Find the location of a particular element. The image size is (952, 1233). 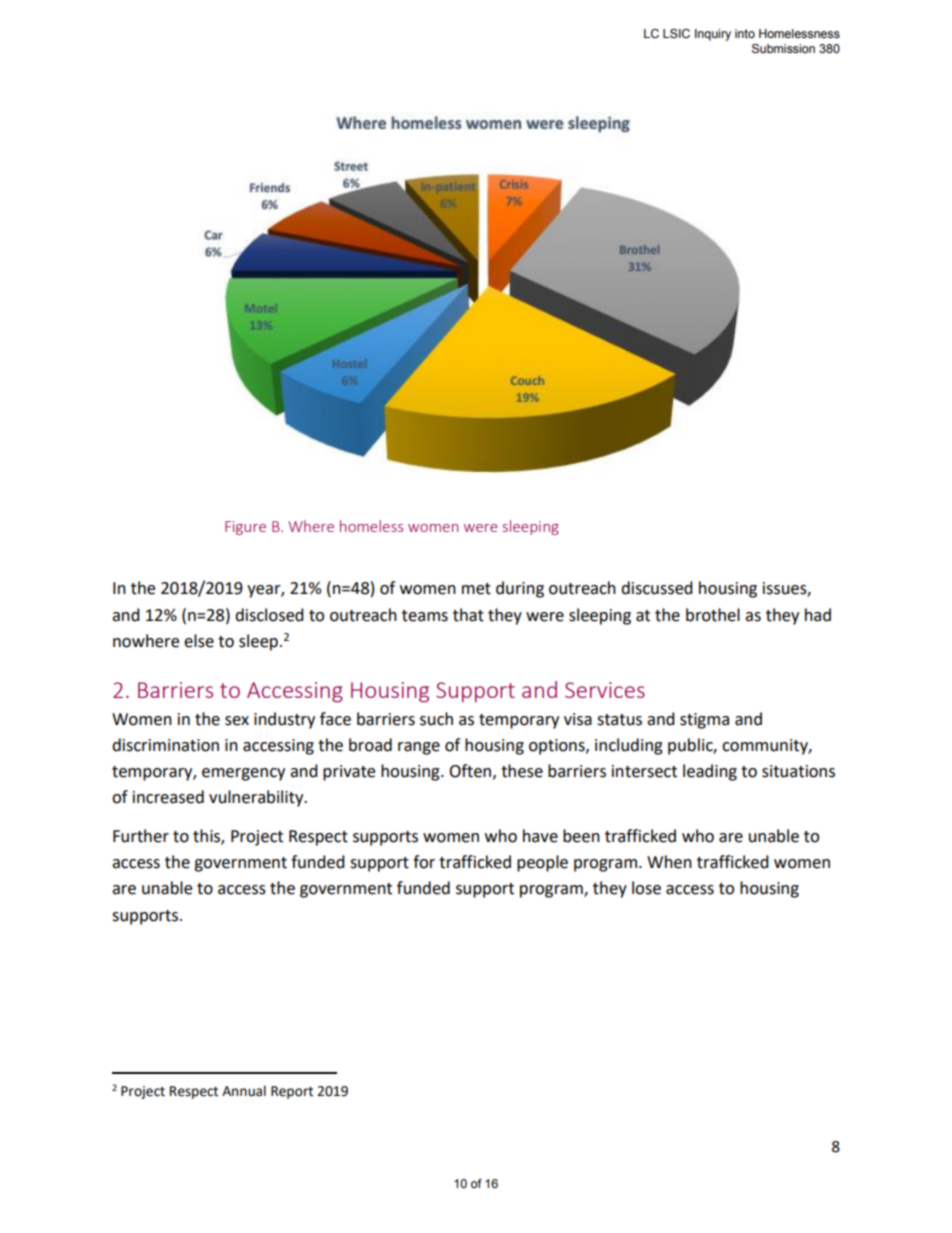

vulnerability is located at coordinates (257, 798).
